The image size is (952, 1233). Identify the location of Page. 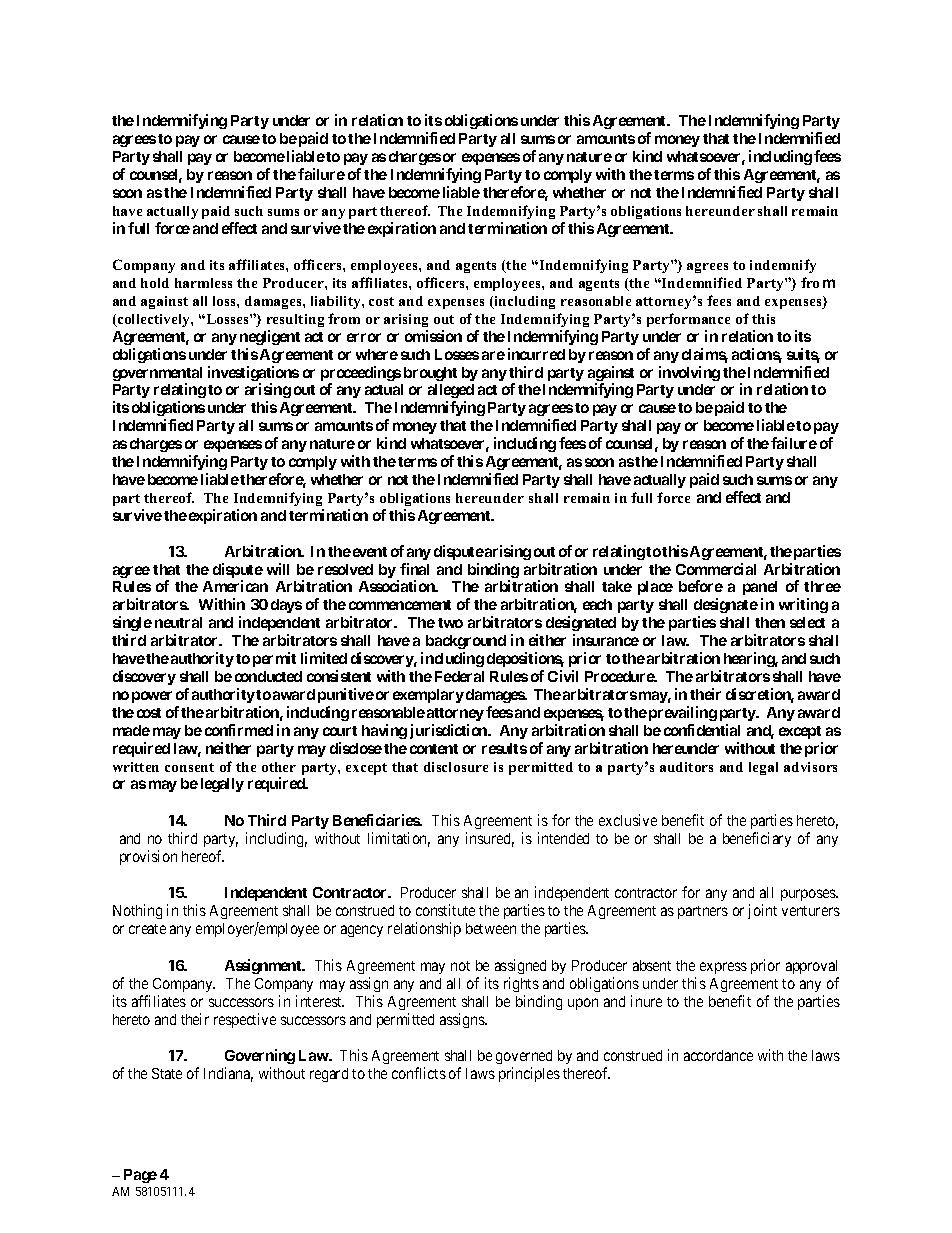
(140, 1176).
